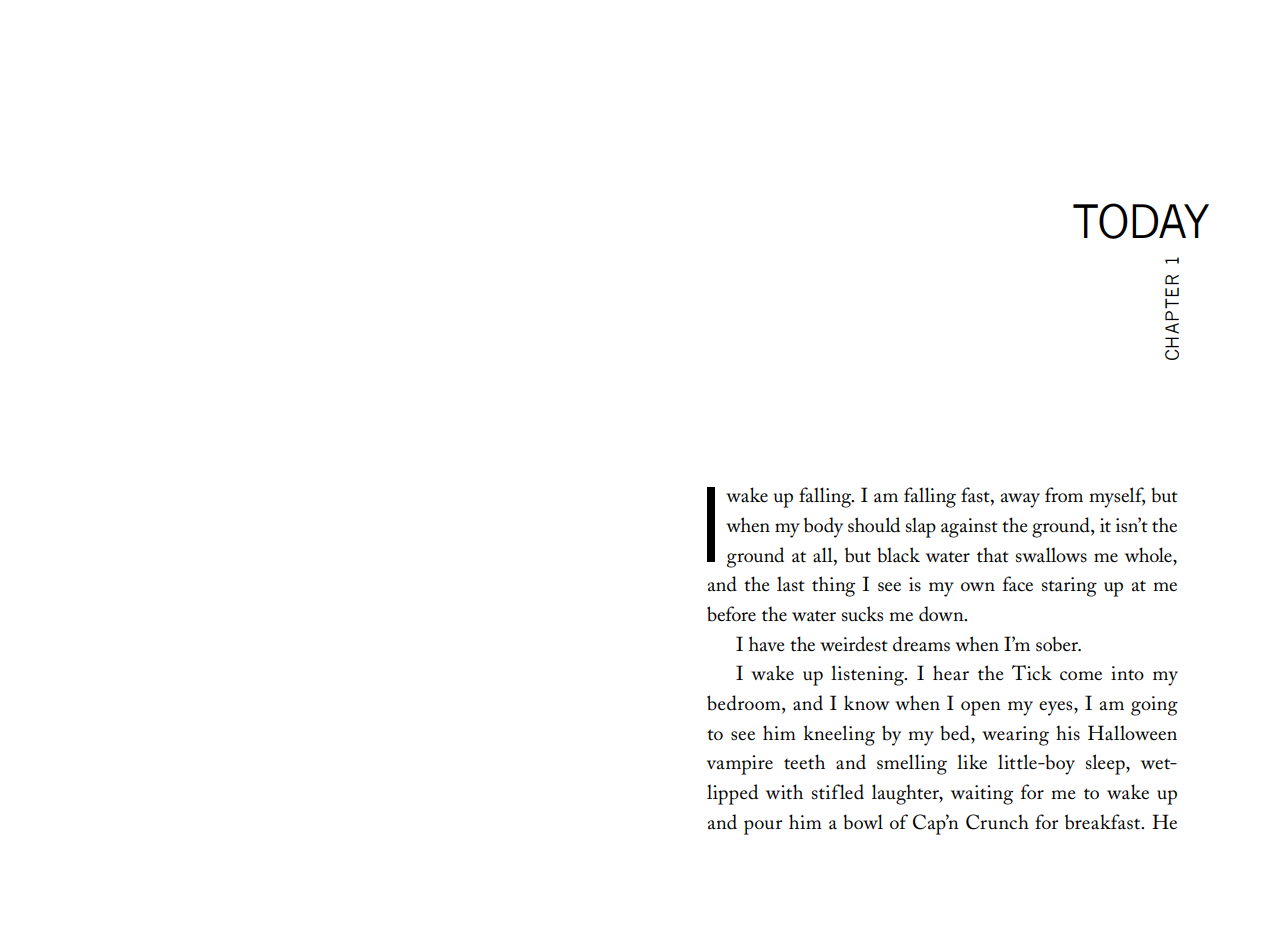 Image resolution: width=1270 pixels, height=952 pixels. I want to click on hear, so click(951, 673).
